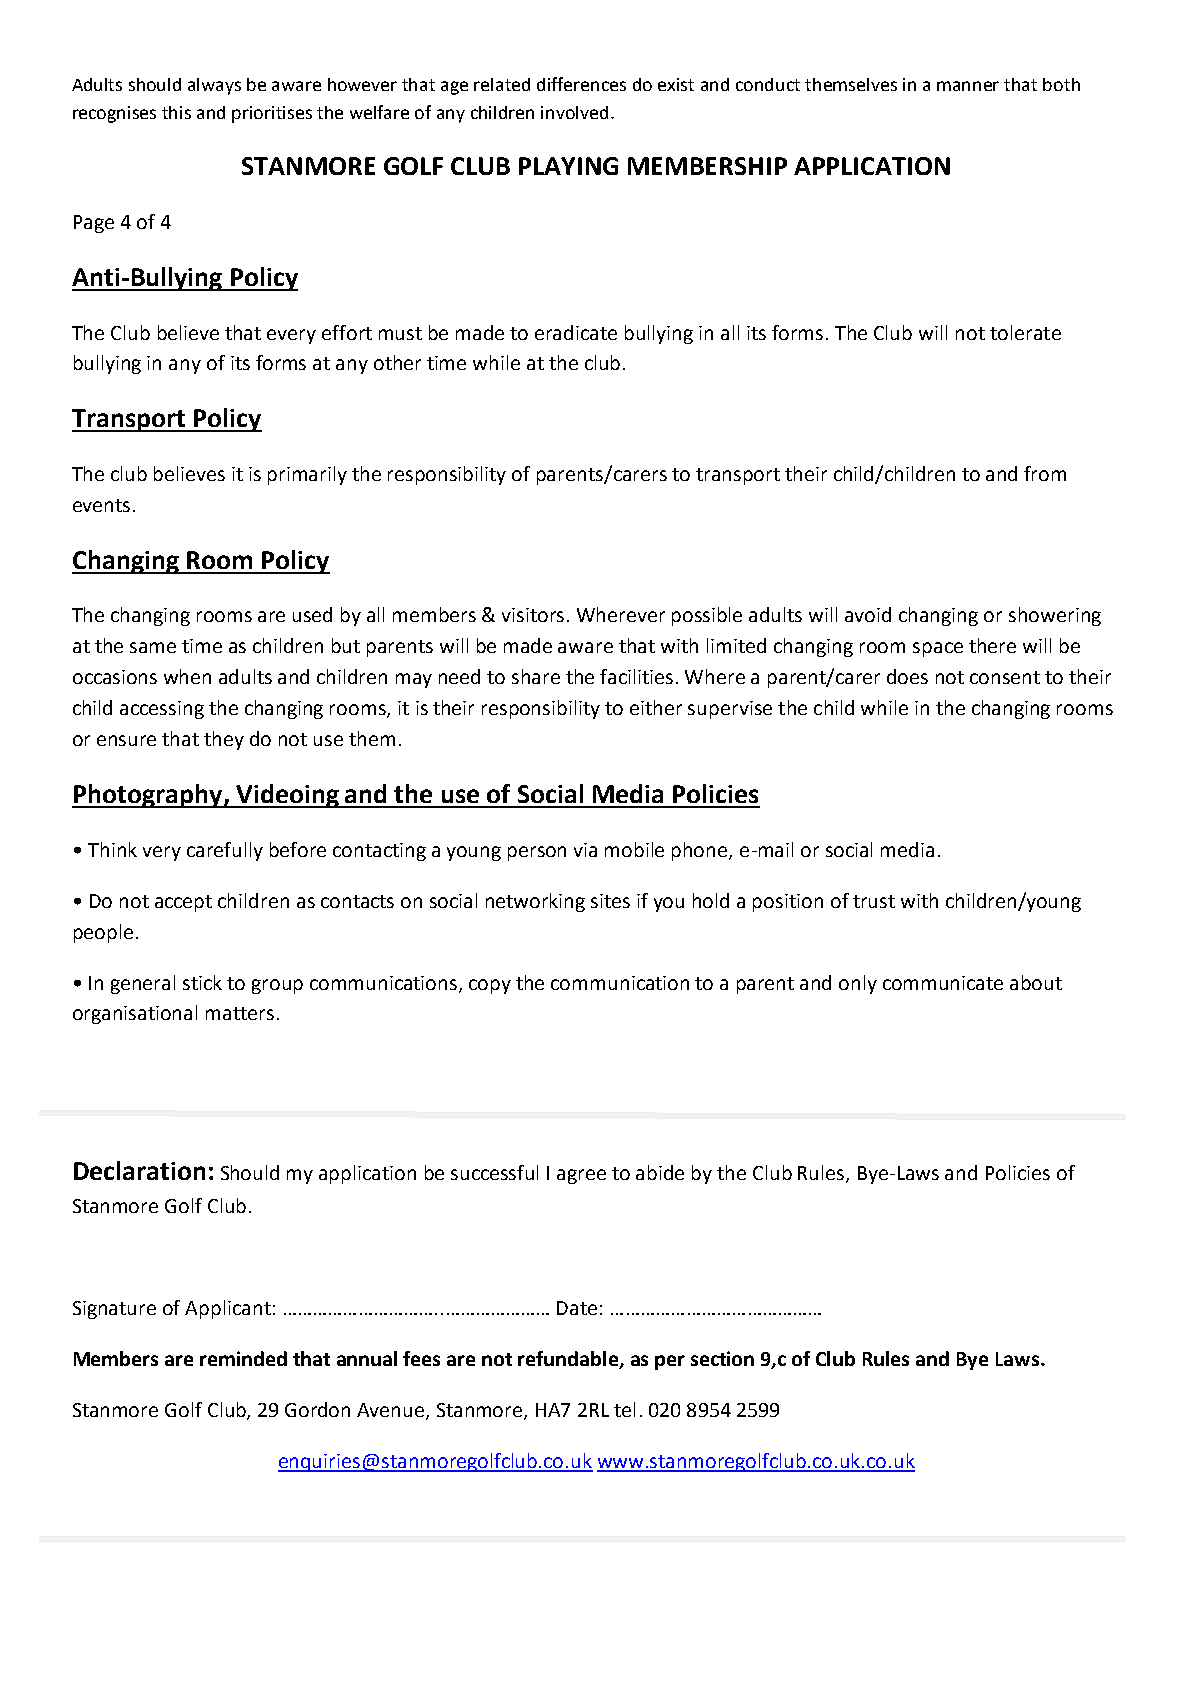  I want to click on manner, so click(968, 86).
